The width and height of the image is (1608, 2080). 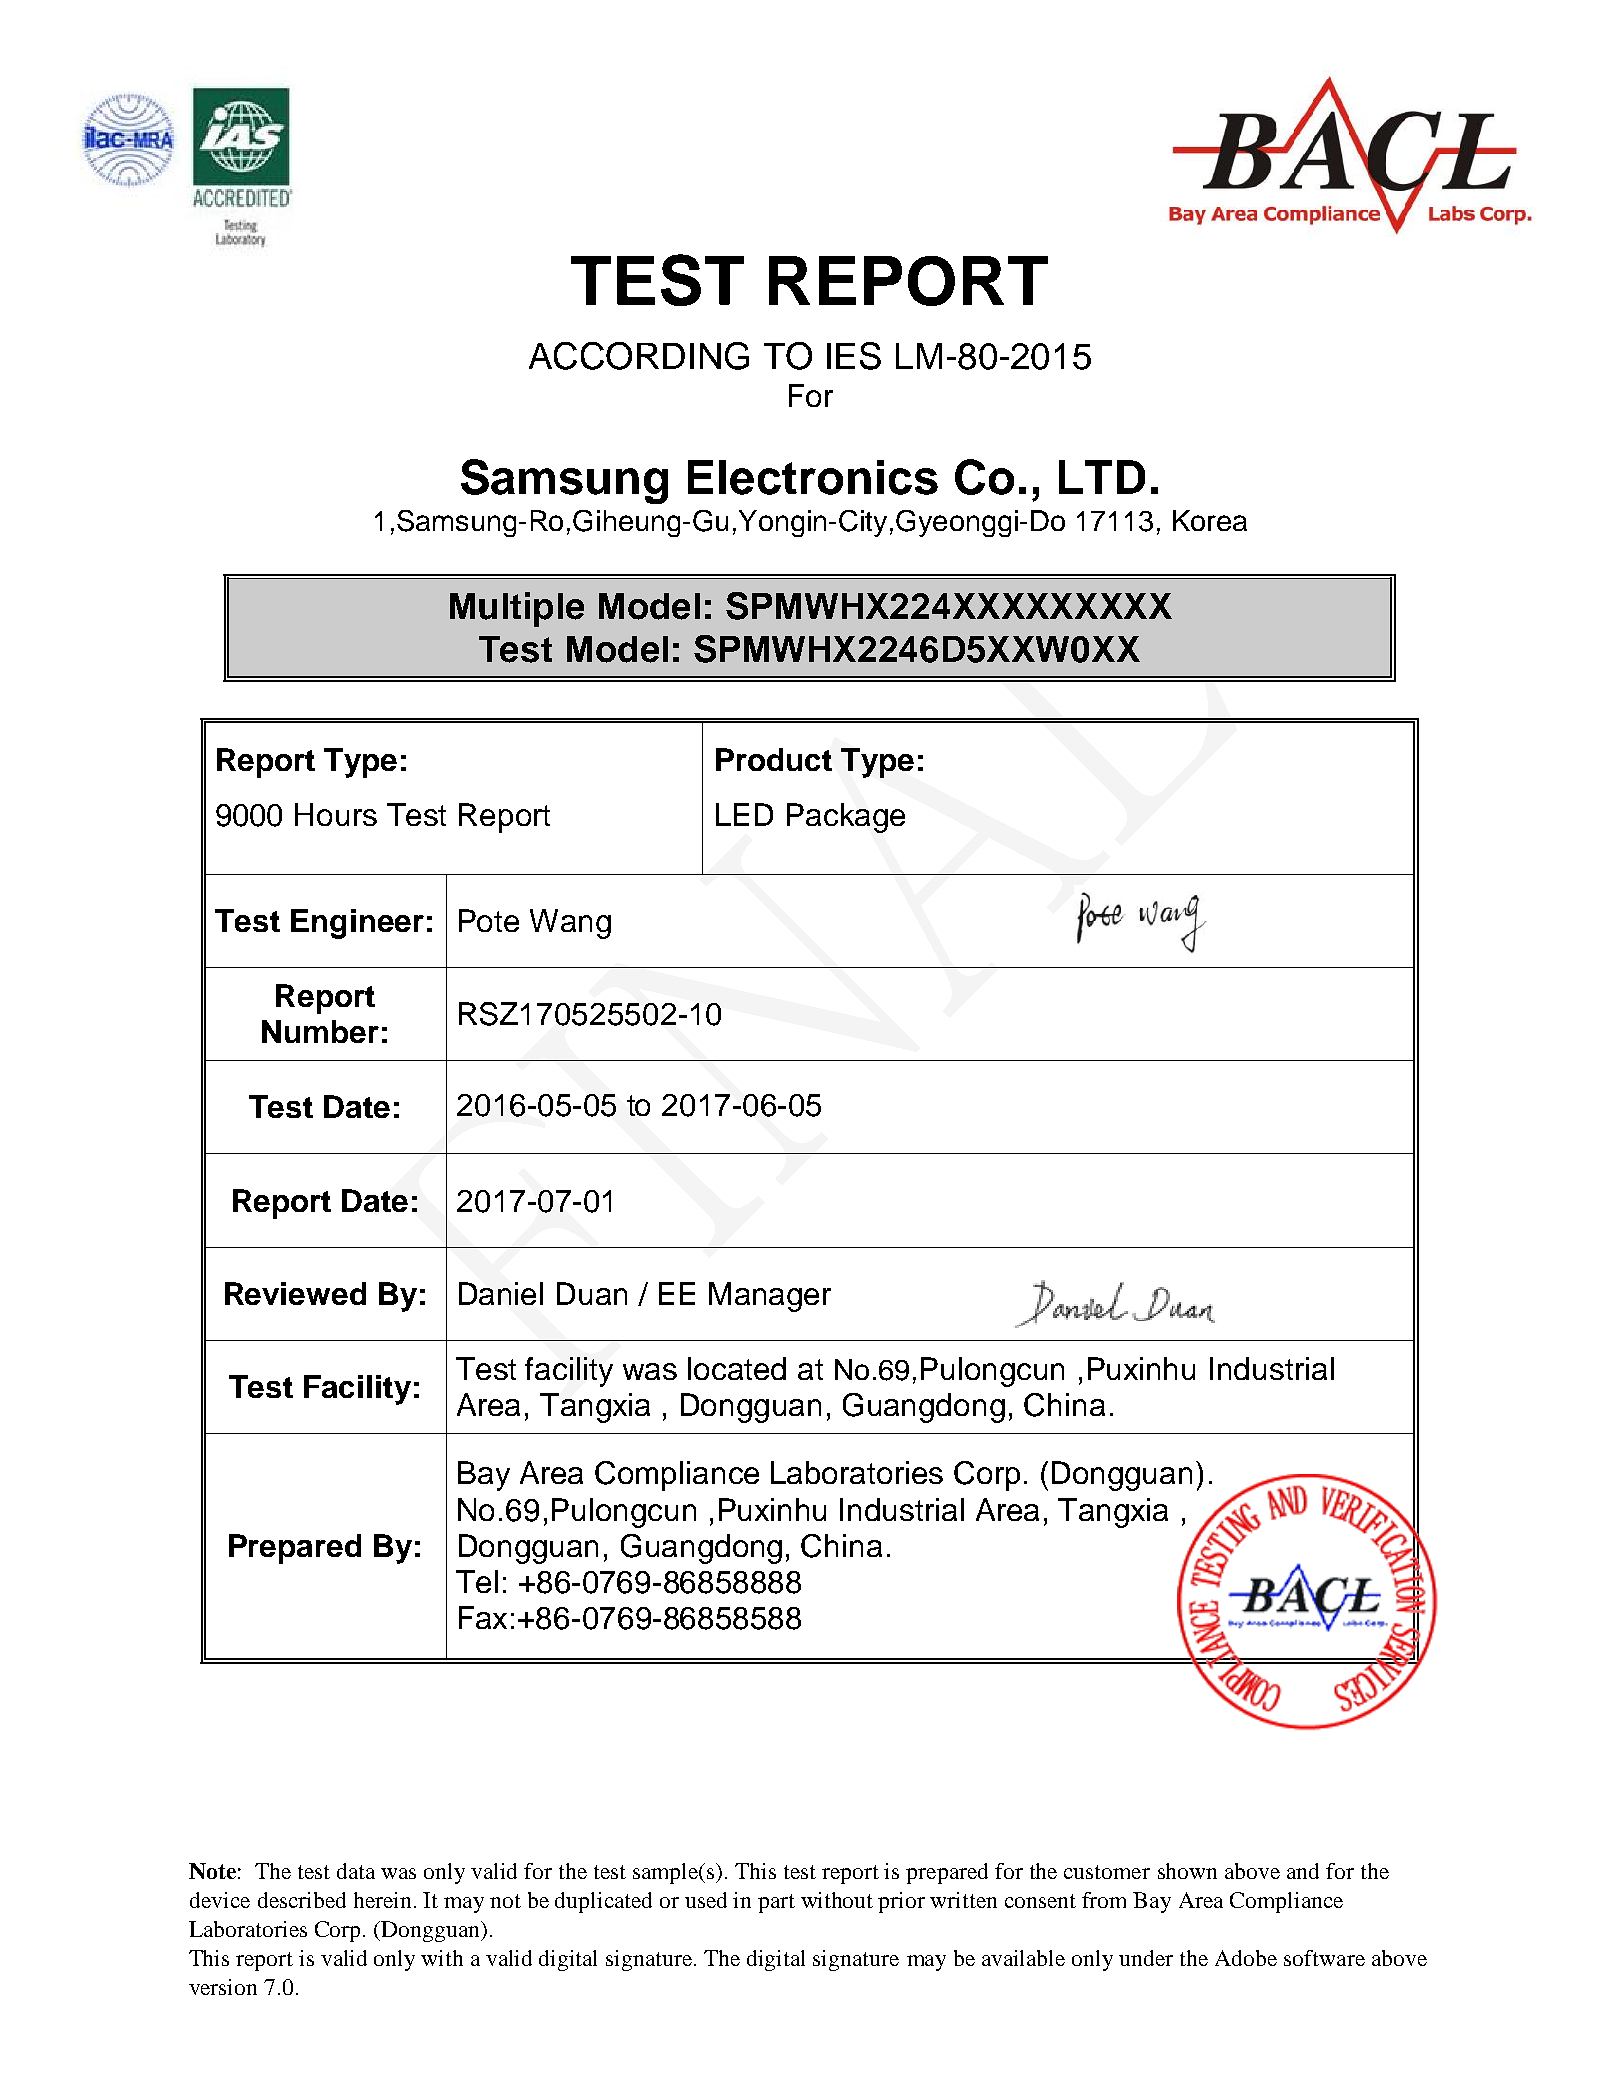 I want to click on Electronics, so click(x=813, y=477).
